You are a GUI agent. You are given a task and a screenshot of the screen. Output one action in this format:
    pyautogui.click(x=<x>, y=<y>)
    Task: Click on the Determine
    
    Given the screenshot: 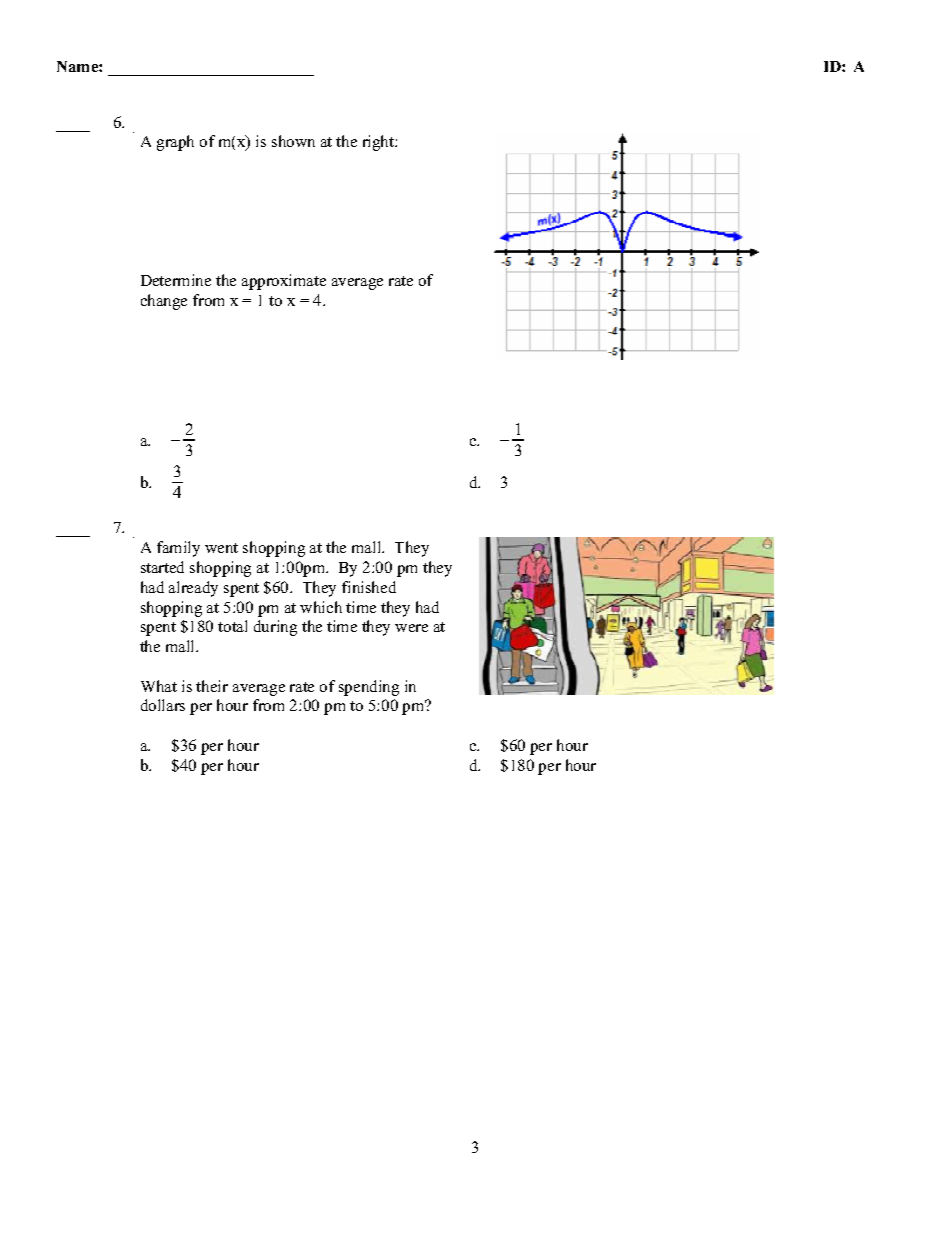 What is the action you would take?
    pyautogui.click(x=176, y=280)
